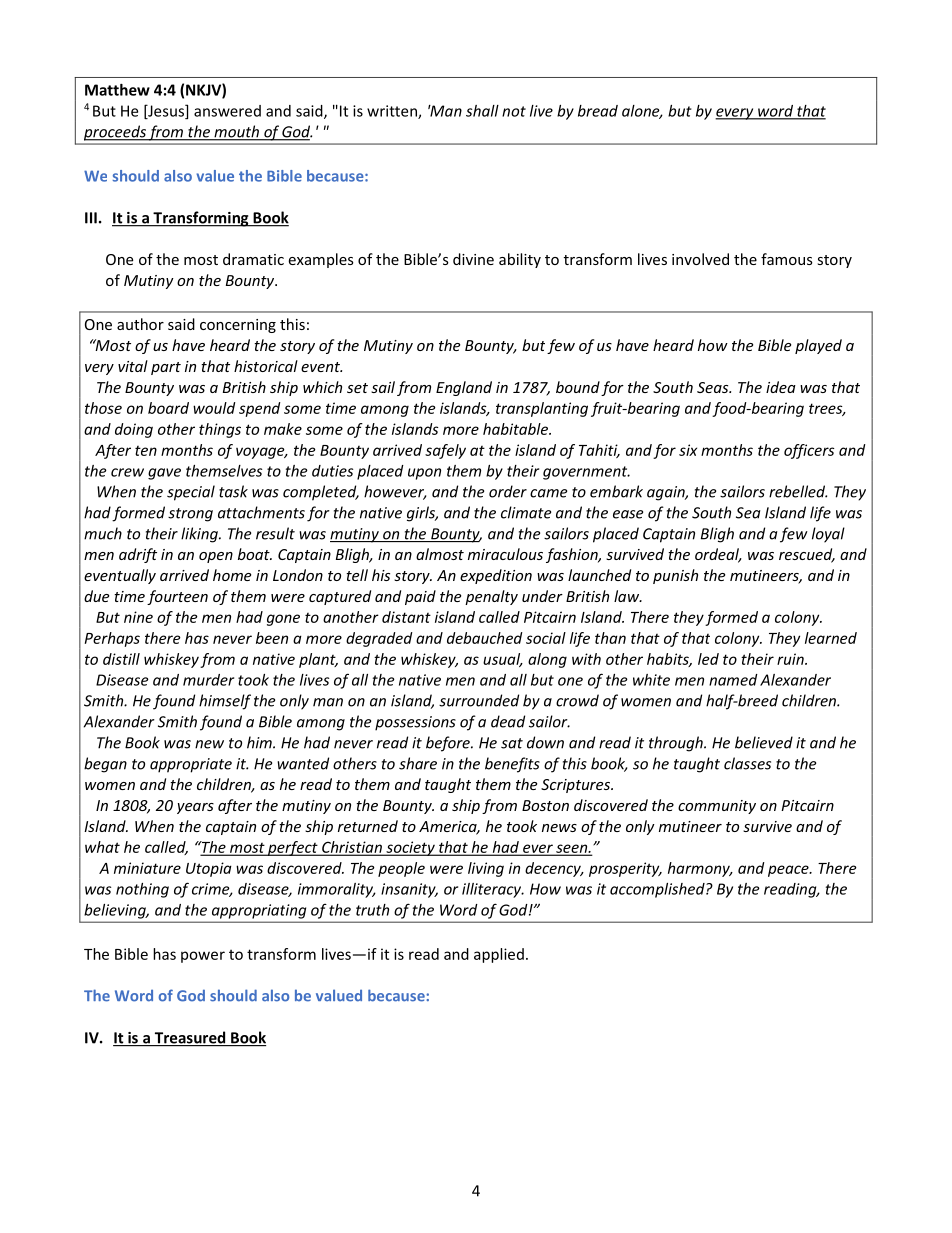 The width and height of the document is (952, 1233). Describe the element at coordinates (190, 1038) in the document. I see `Treasured` at that location.
